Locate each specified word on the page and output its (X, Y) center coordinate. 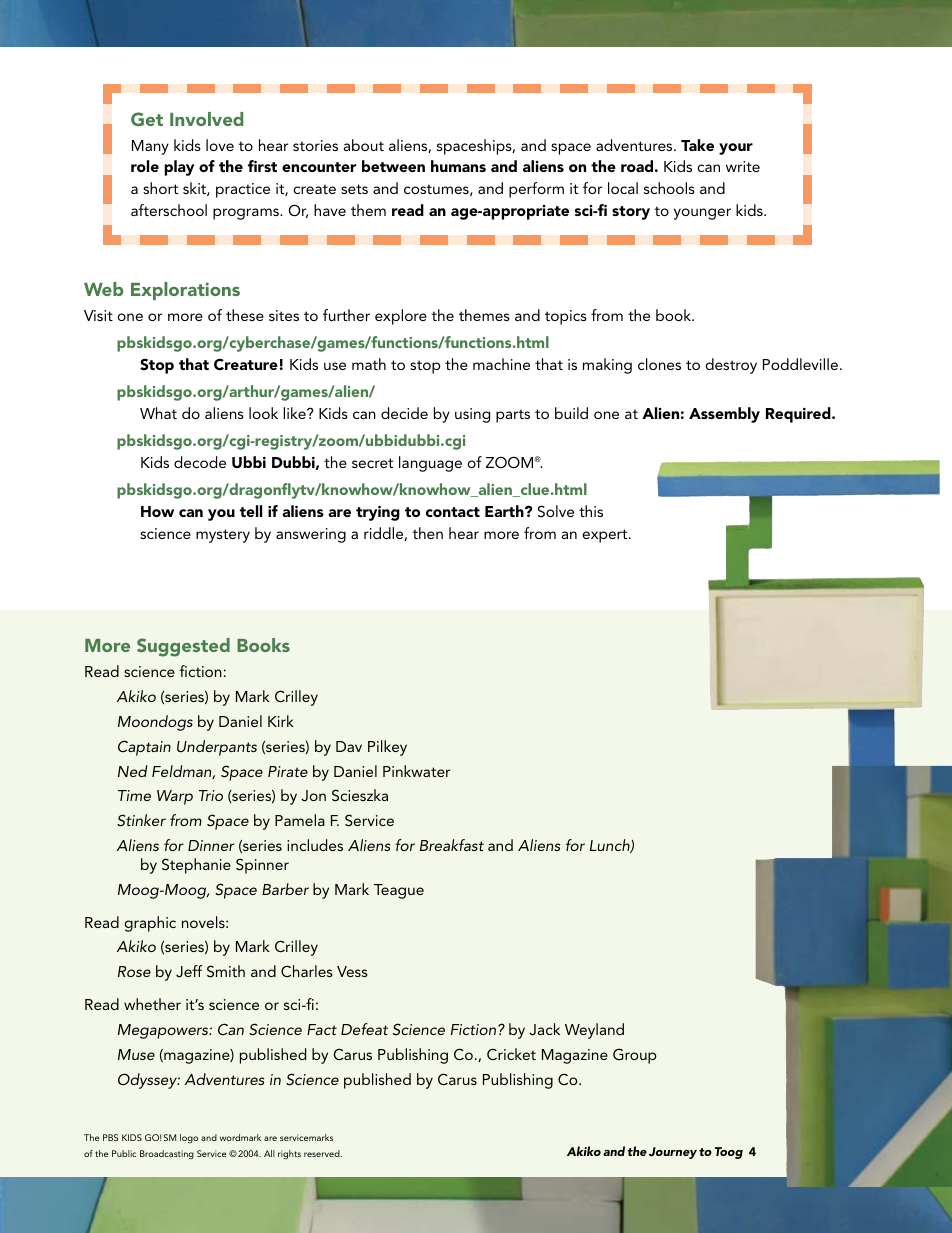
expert (606, 536)
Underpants (217, 748)
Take (697, 145)
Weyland (594, 1031)
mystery (223, 536)
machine (501, 364)
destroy (731, 366)
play (179, 168)
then (427, 533)
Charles (307, 971)
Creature (246, 364)
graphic (150, 924)
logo (189, 1138)
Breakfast (452, 845)
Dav (349, 746)
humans (458, 166)
